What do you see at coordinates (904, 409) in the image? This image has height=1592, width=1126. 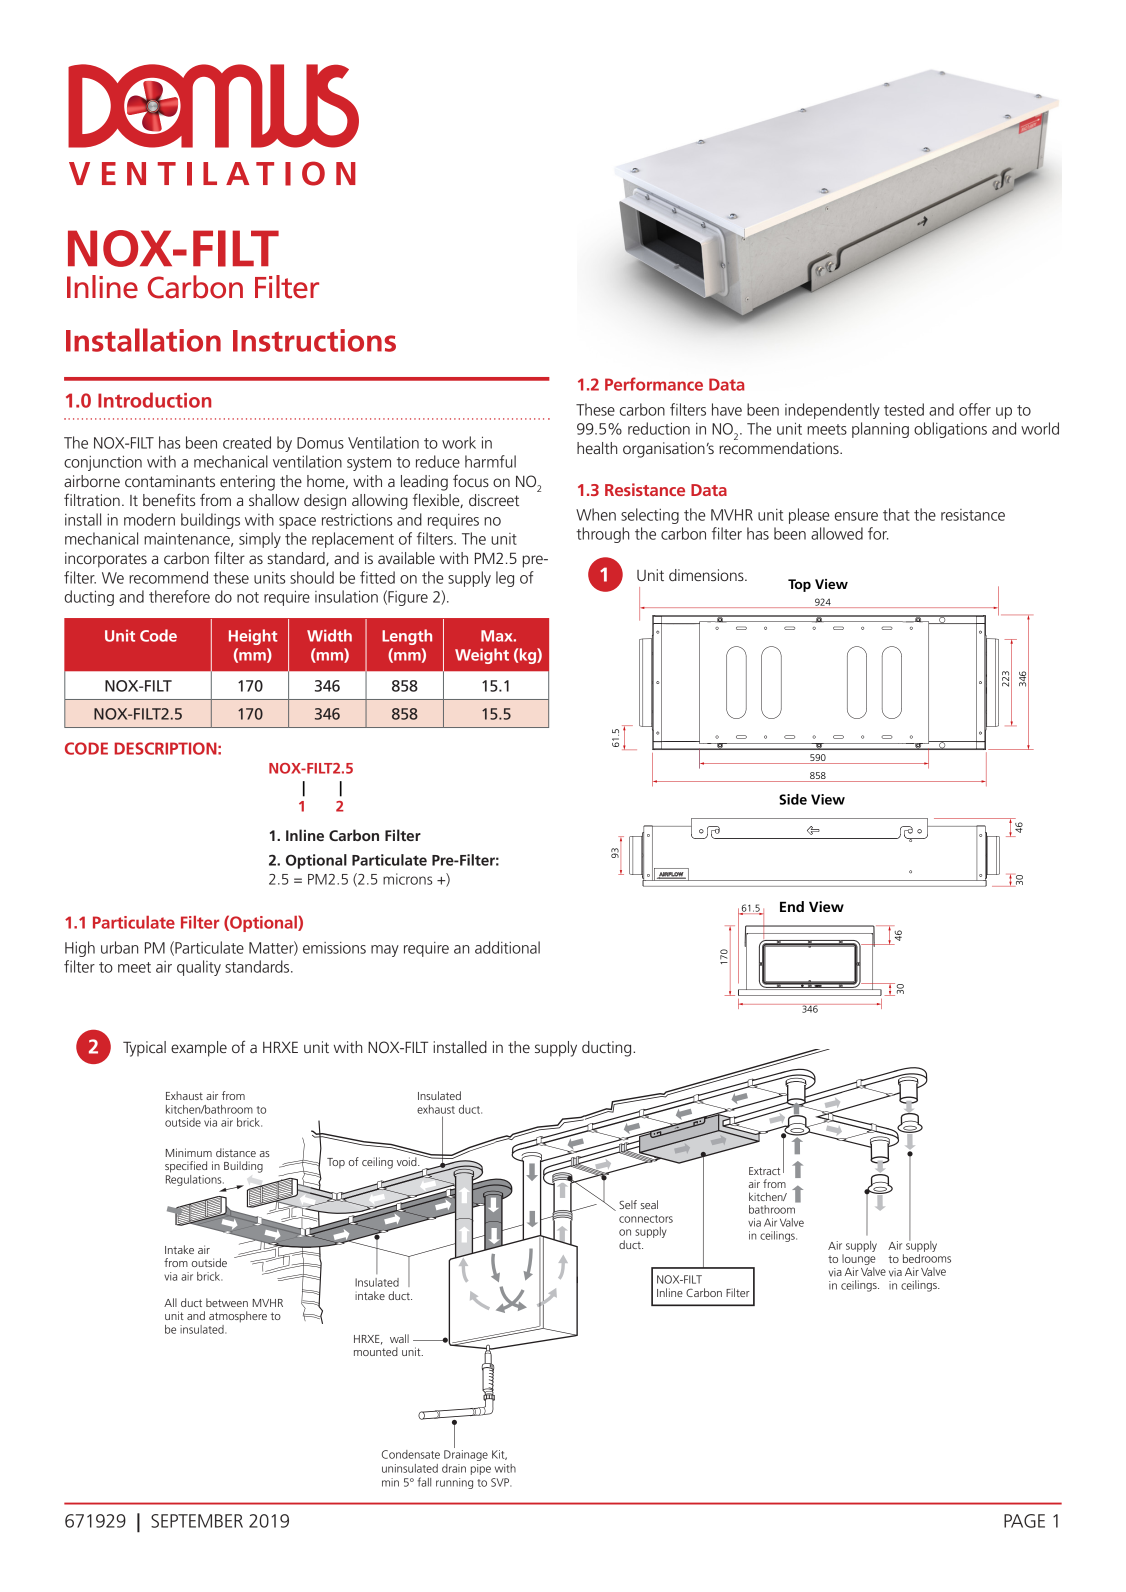 I see `tested` at bounding box center [904, 409].
